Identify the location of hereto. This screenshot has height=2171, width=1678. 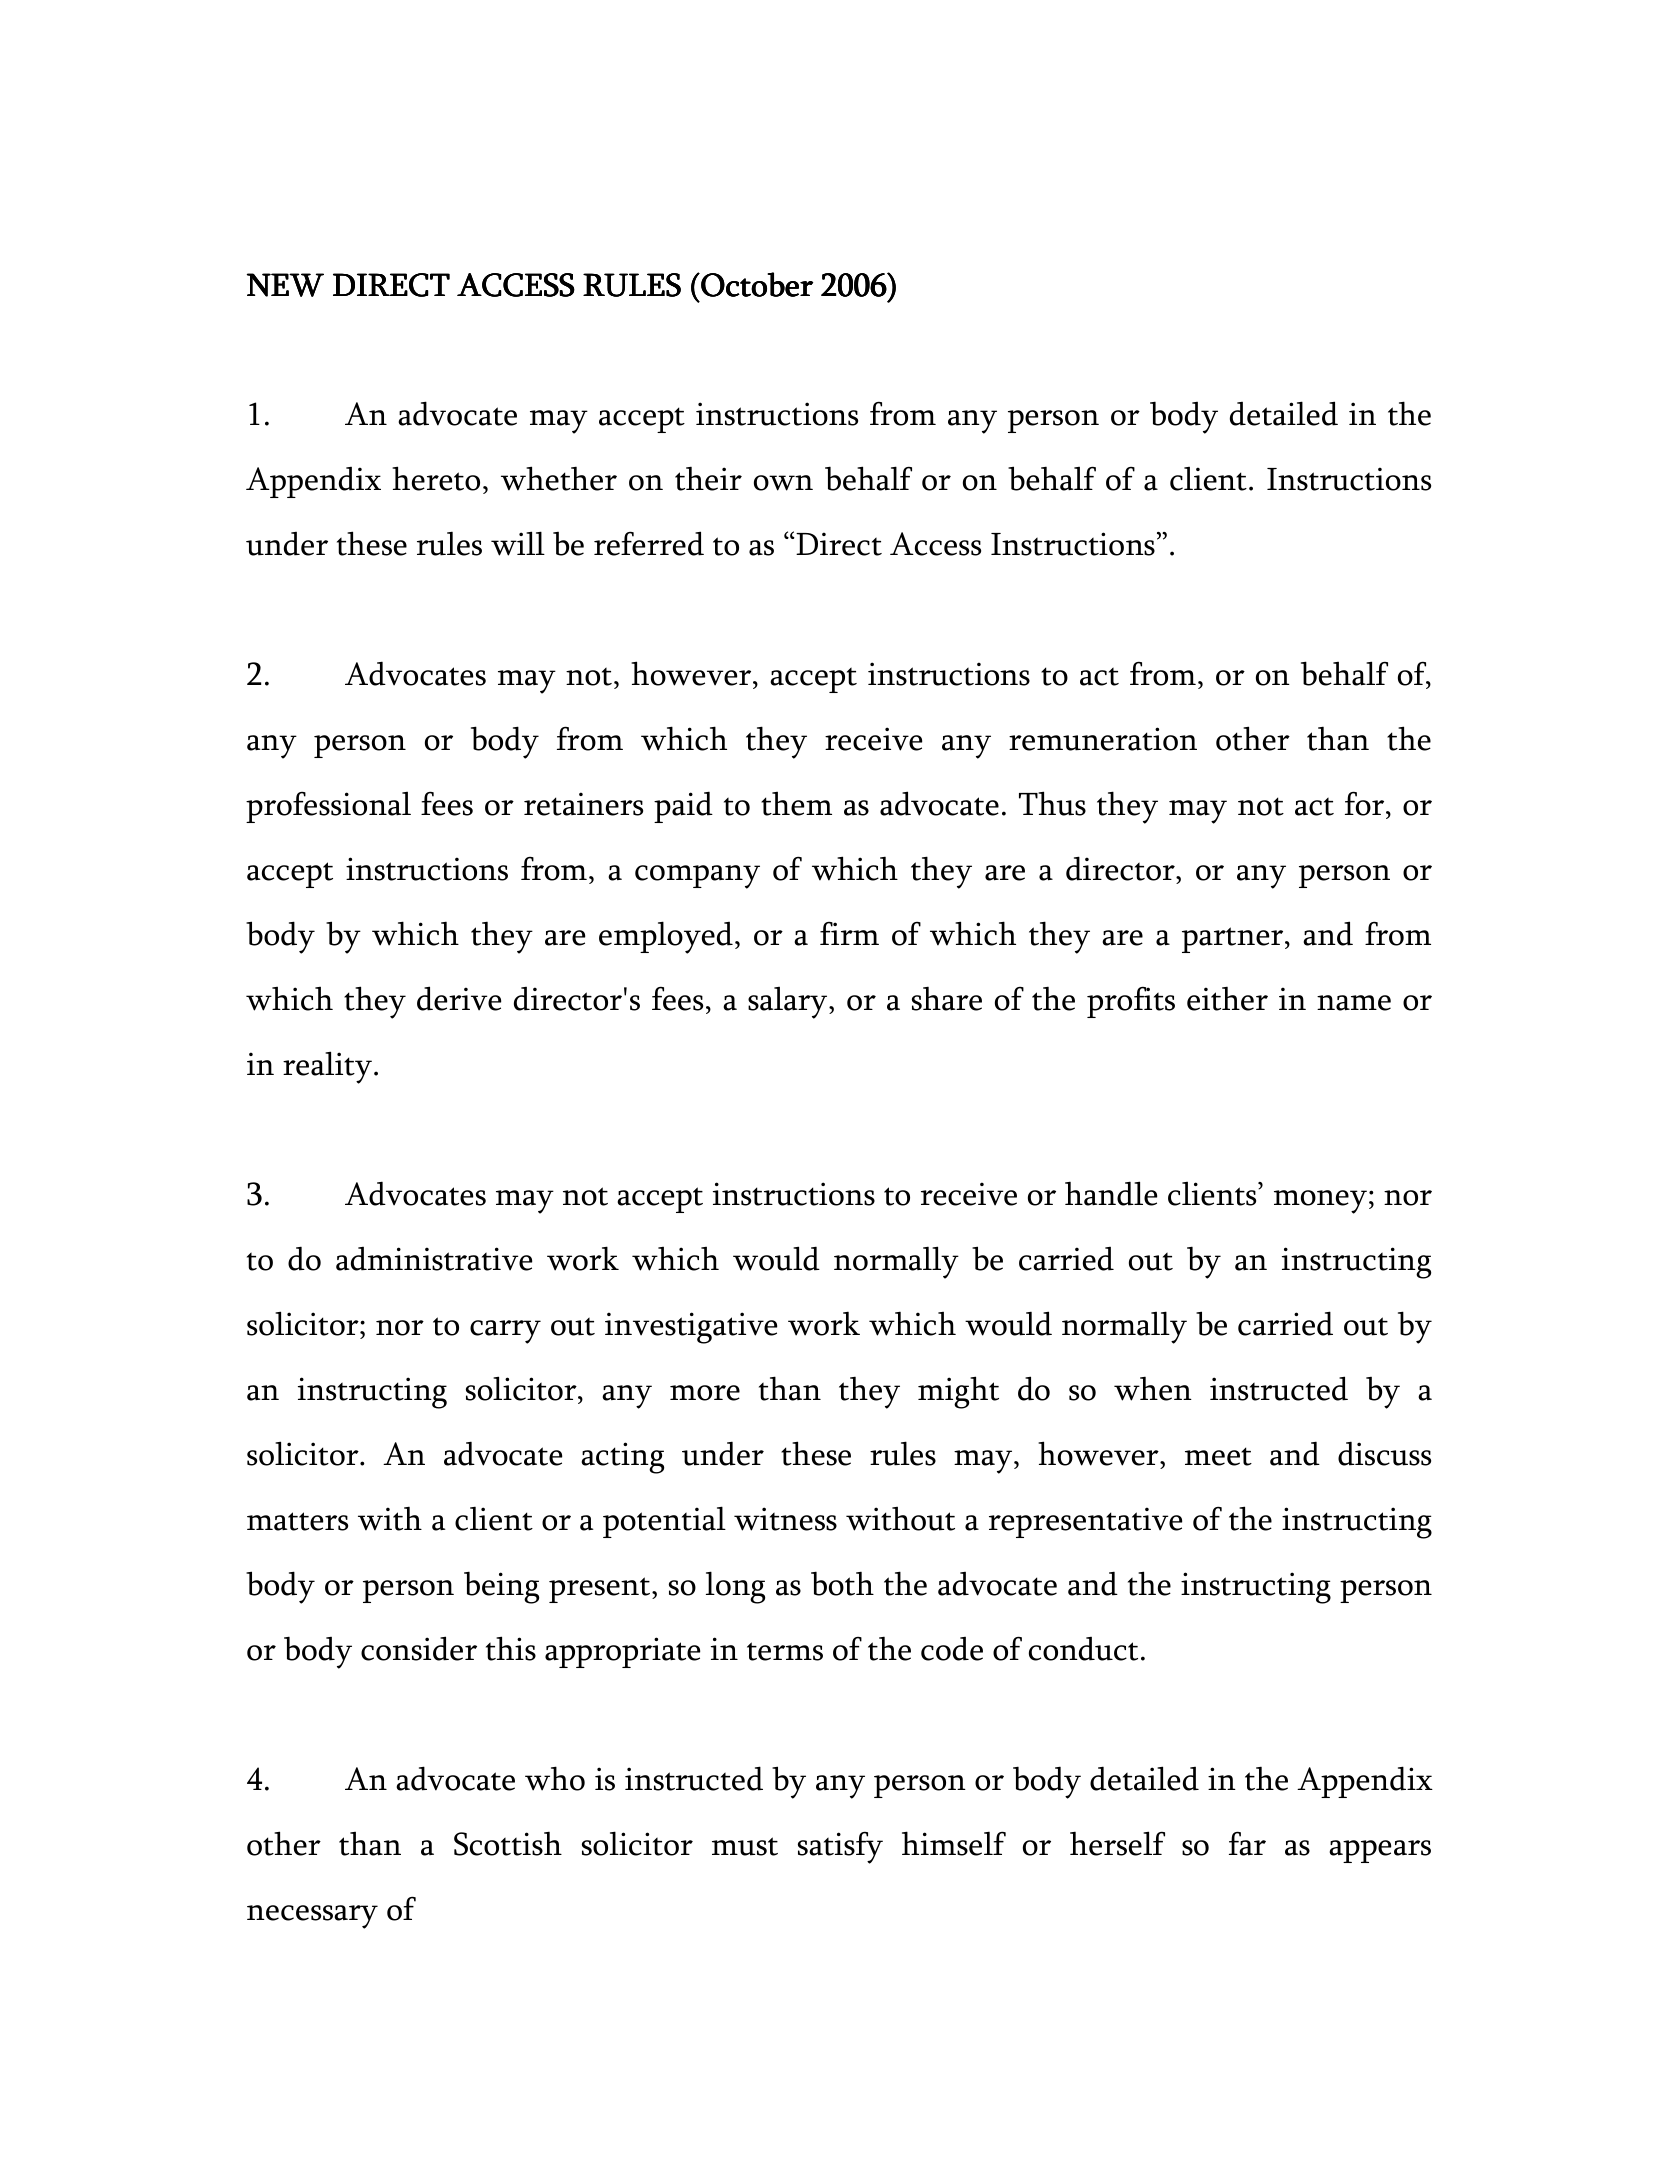
(436, 478).
